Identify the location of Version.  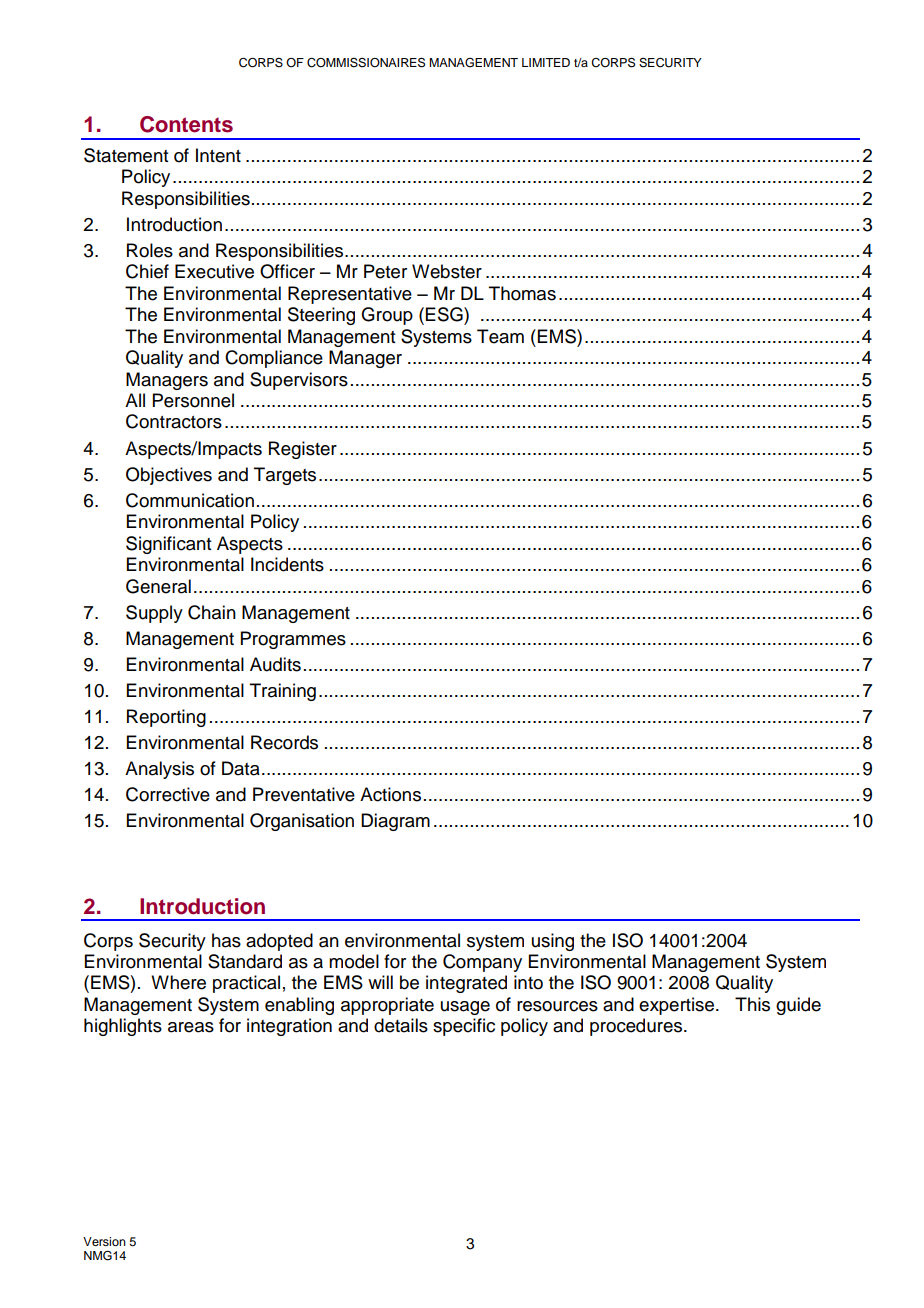
(104, 1241).
